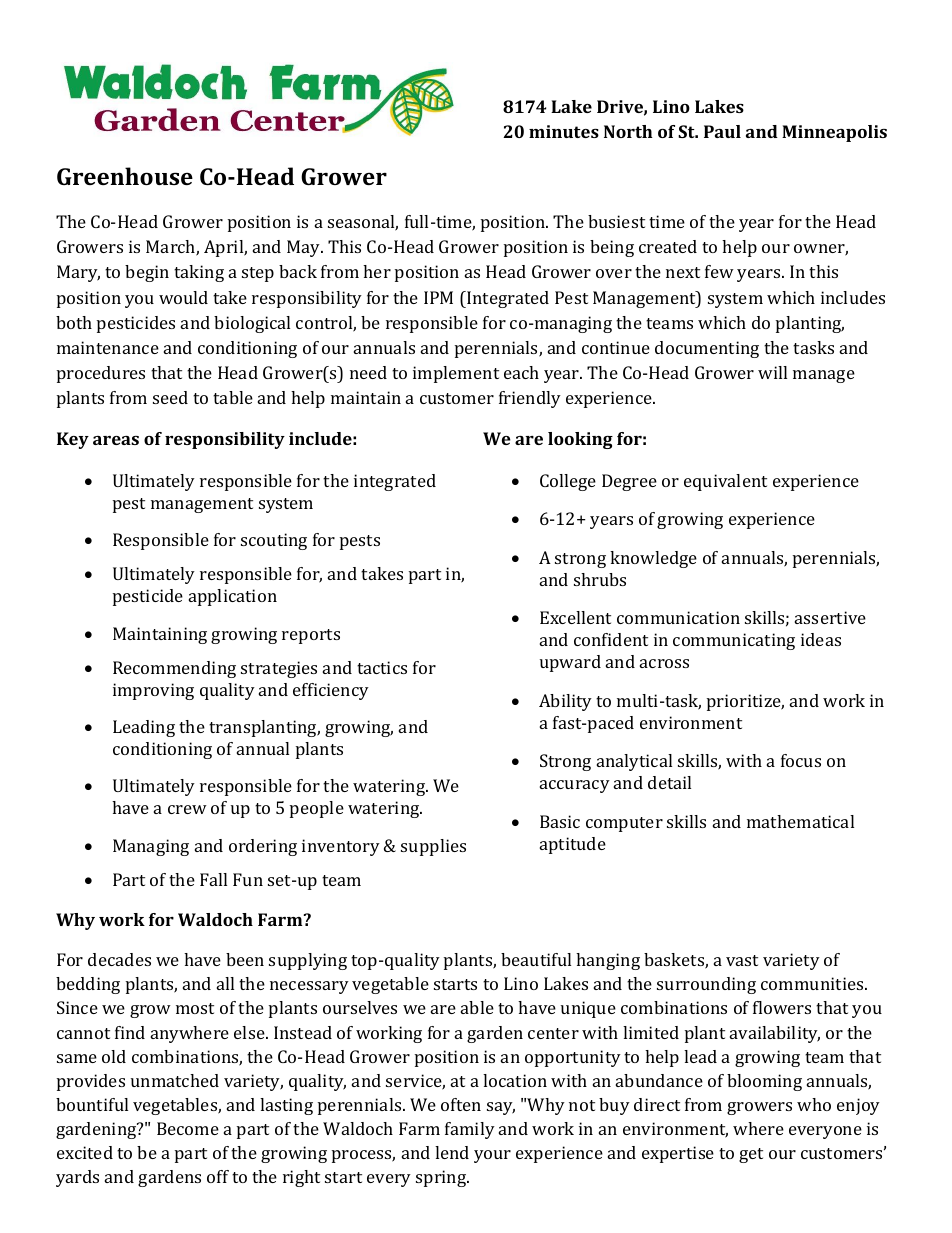 The height and width of the screenshot is (1233, 952). What do you see at coordinates (722, 131) in the screenshot?
I see `Paul` at bounding box center [722, 131].
